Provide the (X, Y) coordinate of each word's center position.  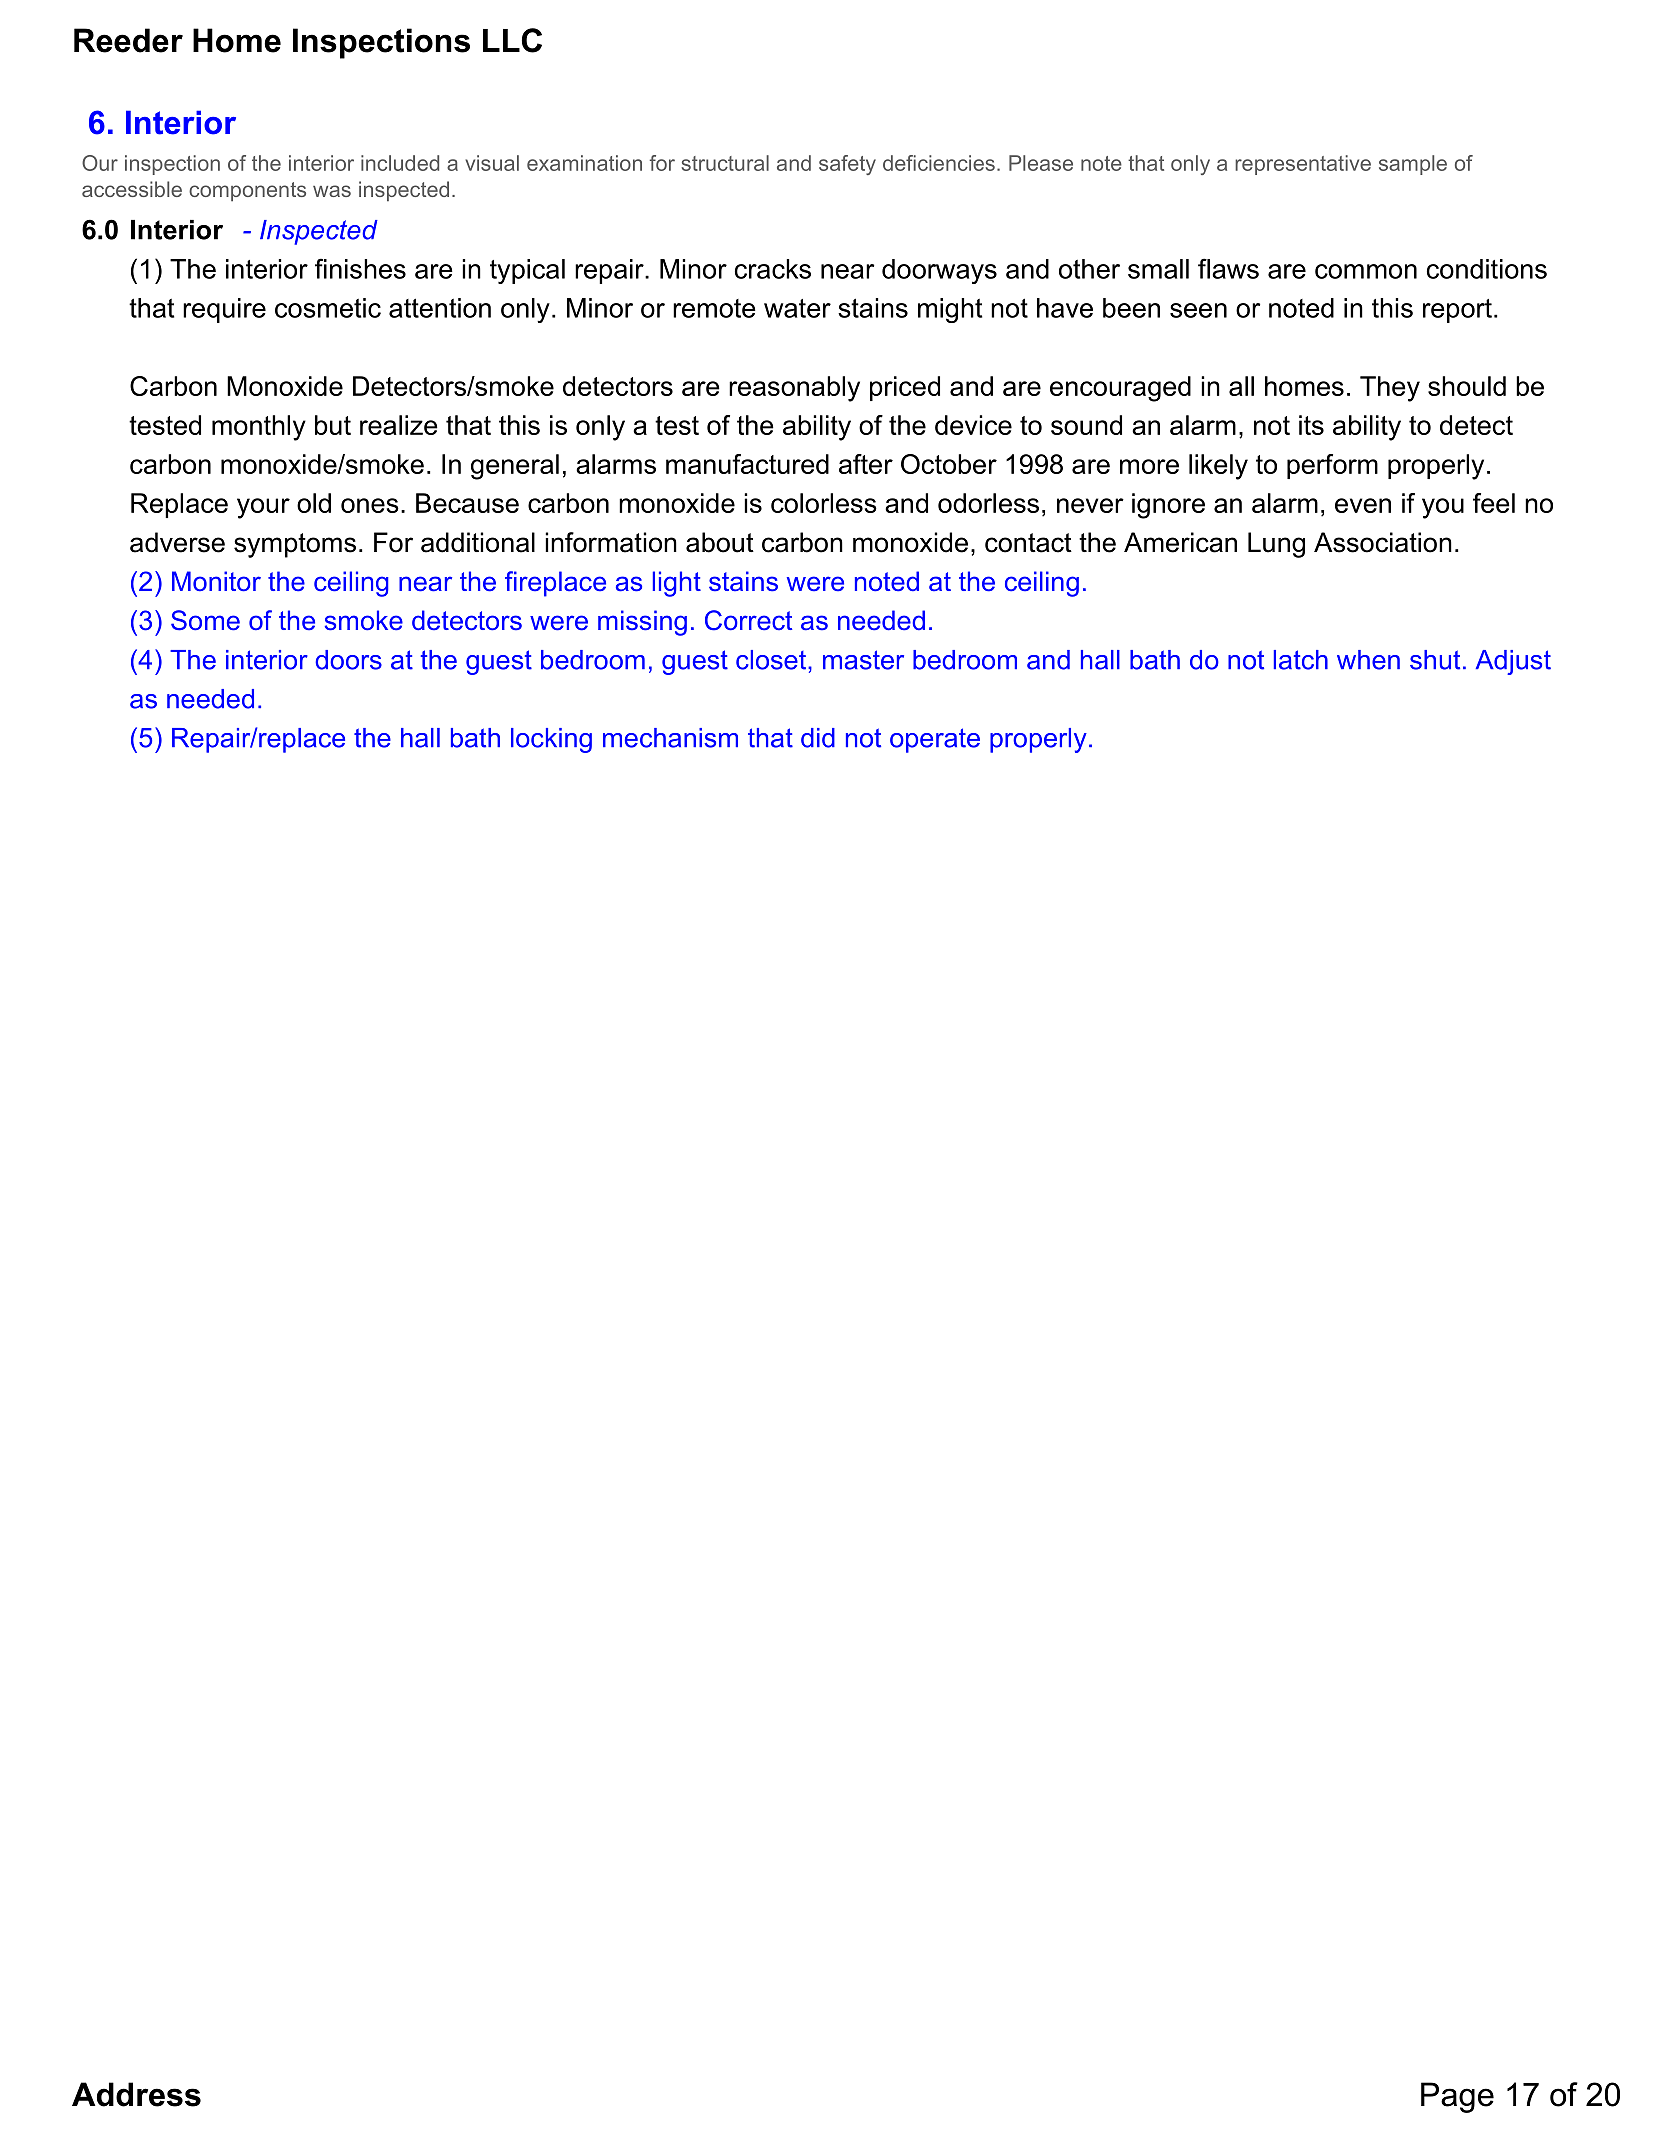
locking (551, 740)
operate (935, 740)
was (332, 191)
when (1368, 660)
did (818, 738)
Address (136, 2094)
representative (1303, 165)
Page (1457, 2097)
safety (847, 165)
